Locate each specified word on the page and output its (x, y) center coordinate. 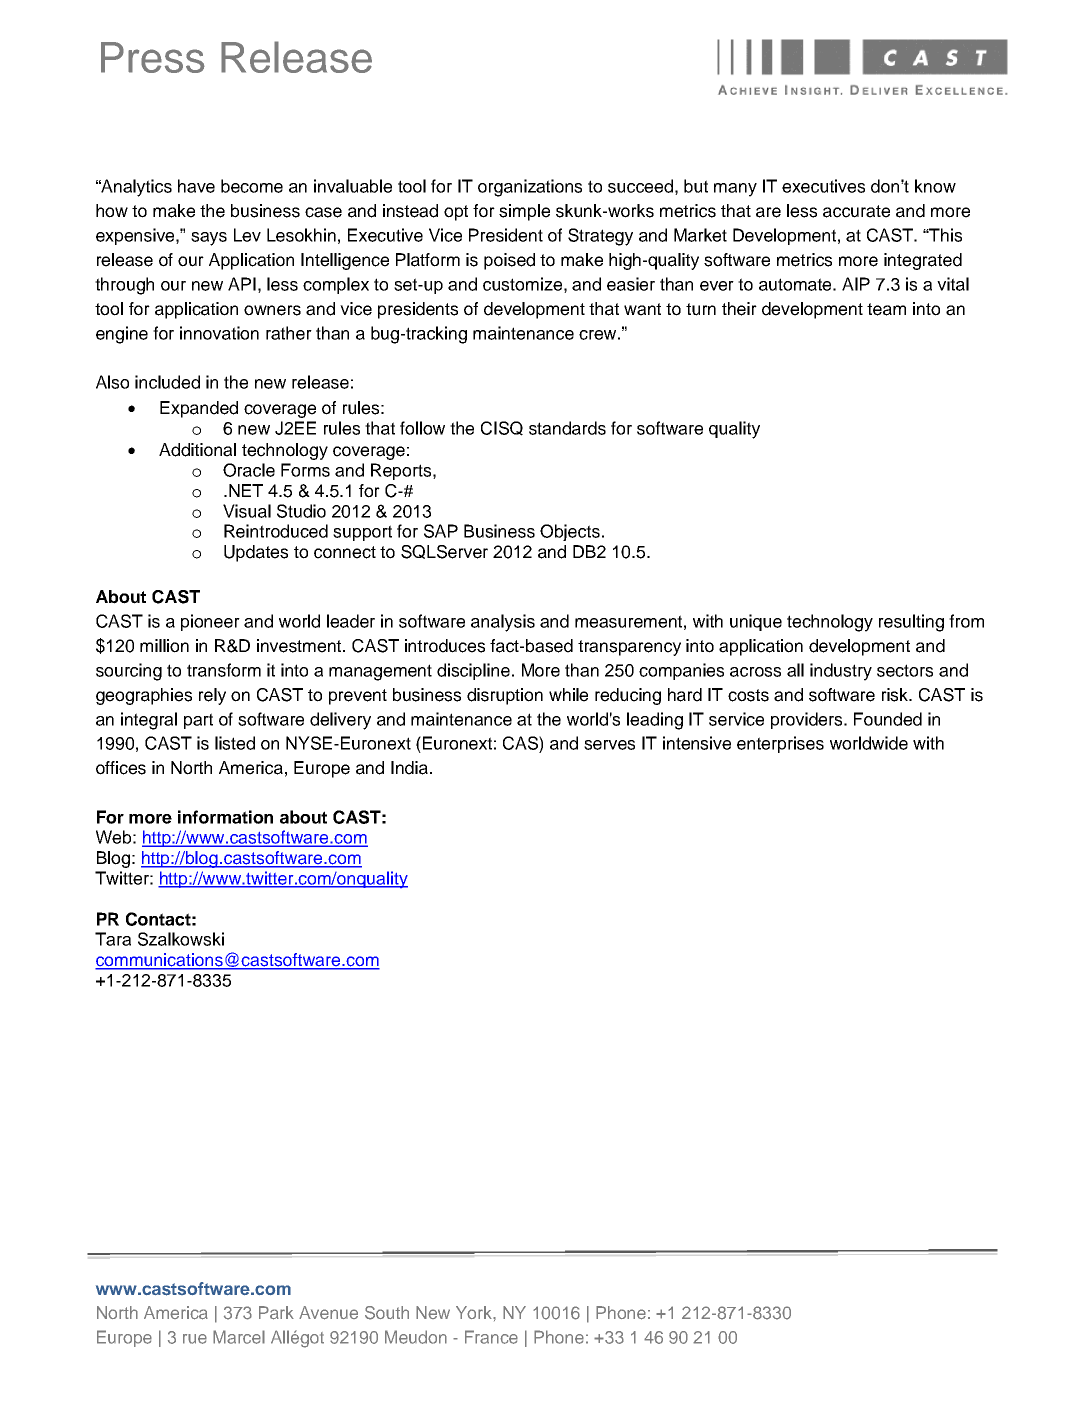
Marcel (239, 1337)
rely (212, 696)
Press (153, 57)
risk (896, 695)
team (886, 309)
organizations (530, 188)
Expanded (199, 409)
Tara (113, 939)
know (935, 186)
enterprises (780, 744)
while (568, 695)
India (411, 768)
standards (567, 428)
